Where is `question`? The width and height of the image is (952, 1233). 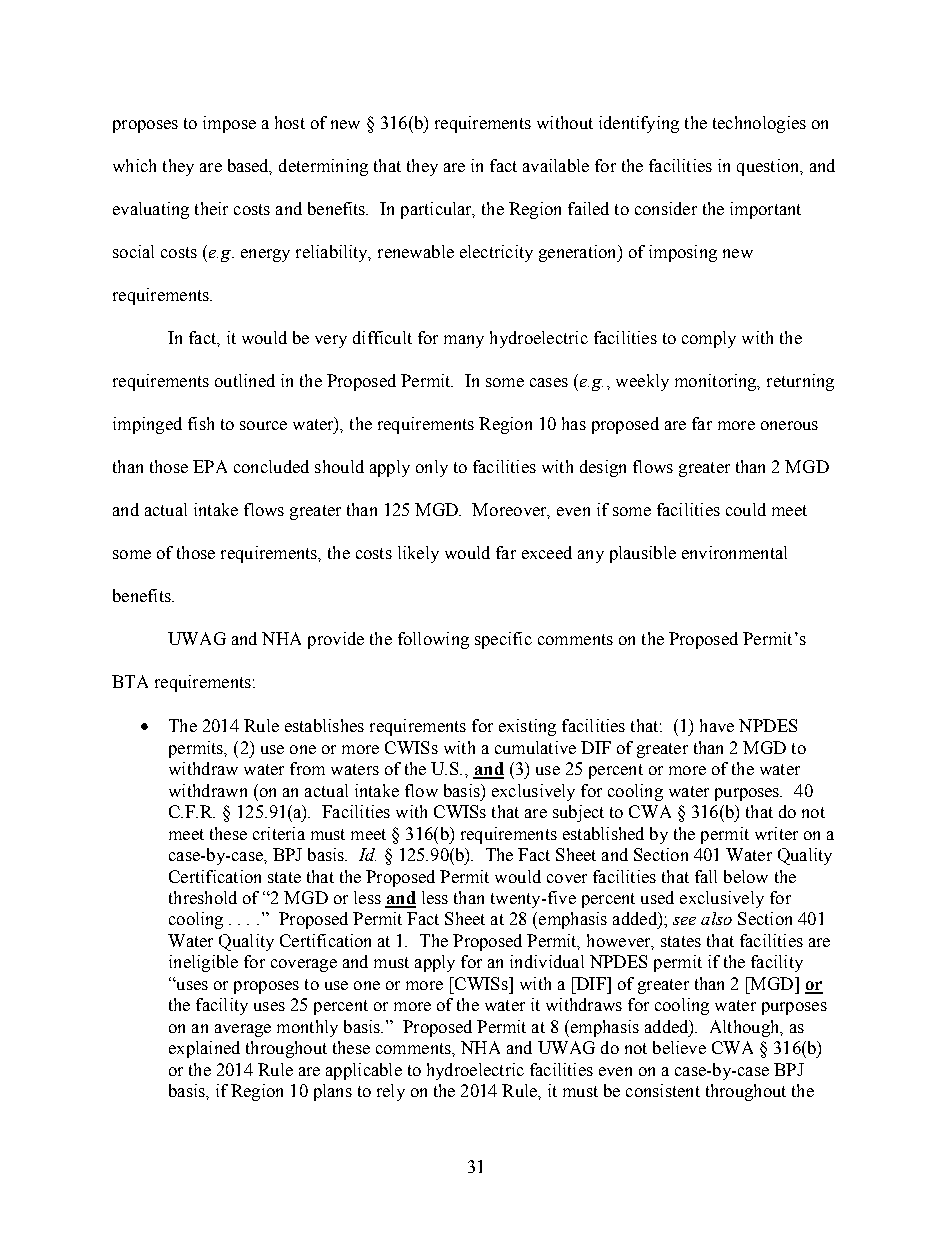 question is located at coordinates (769, 167).
